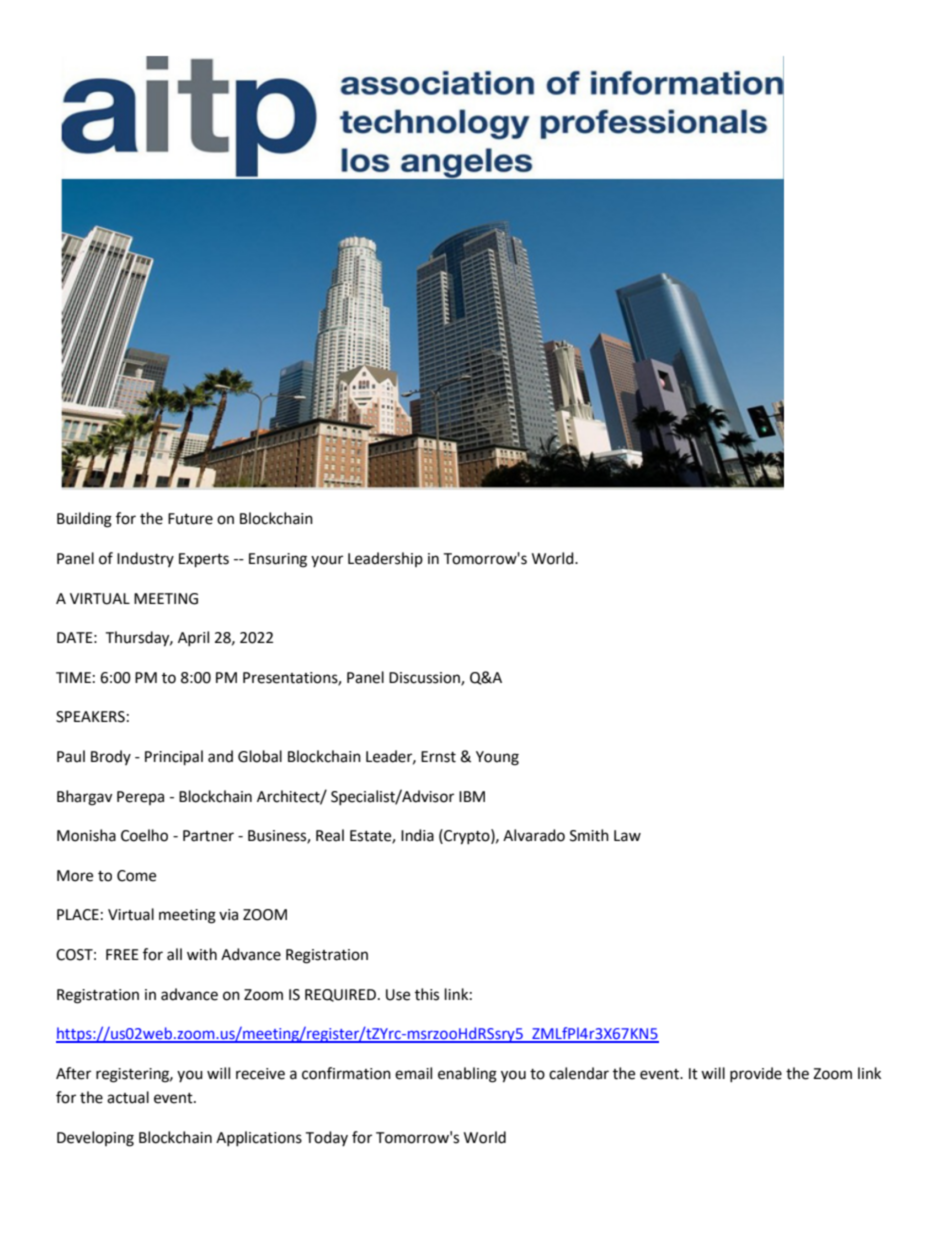  I want to click on April, so click(193, 638).
